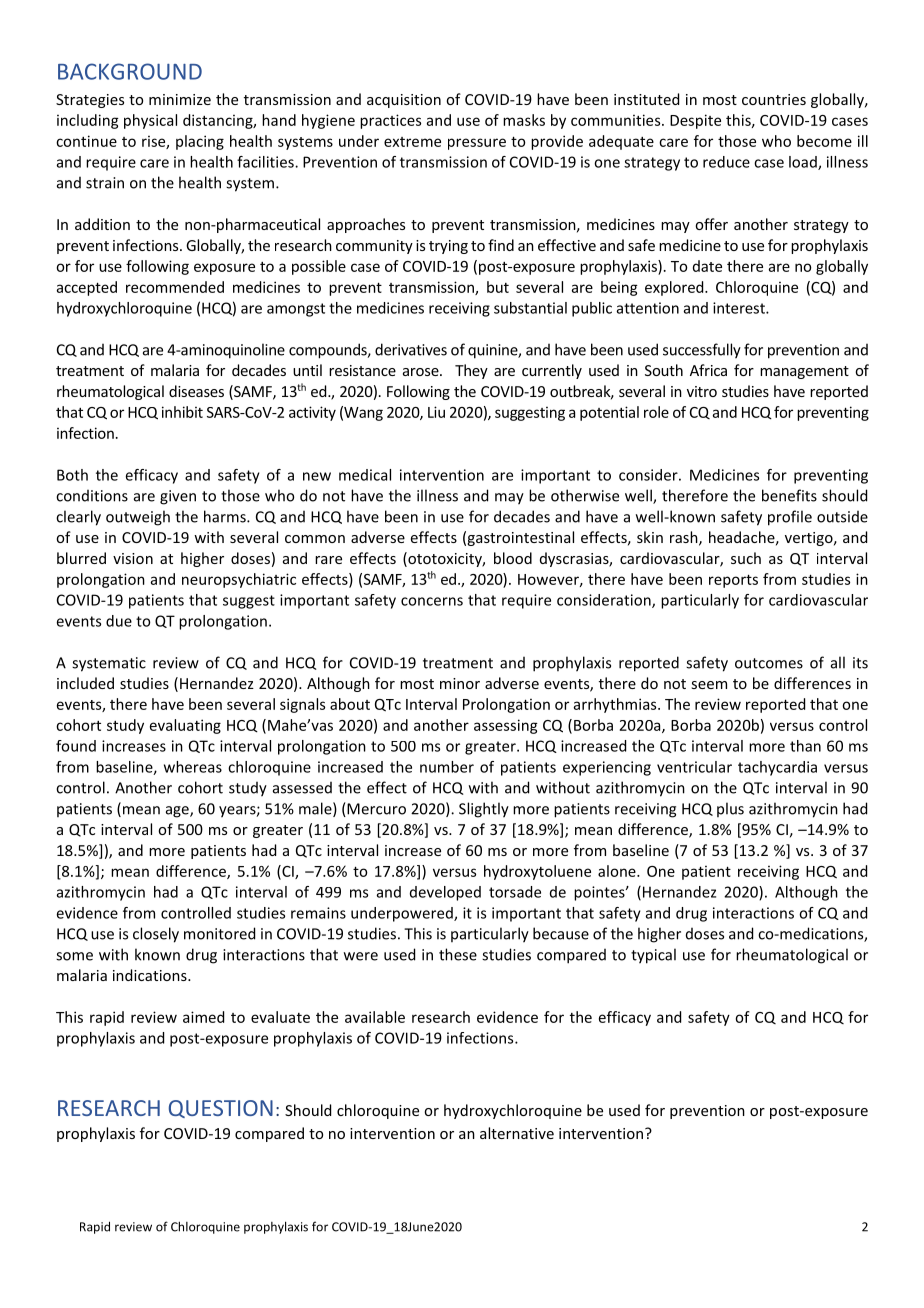 This screenshot has height=1308, width=924. What do you see at coordinates (119, 621) in the screenshot?
I see `due` at bounding box center [119, 621].
